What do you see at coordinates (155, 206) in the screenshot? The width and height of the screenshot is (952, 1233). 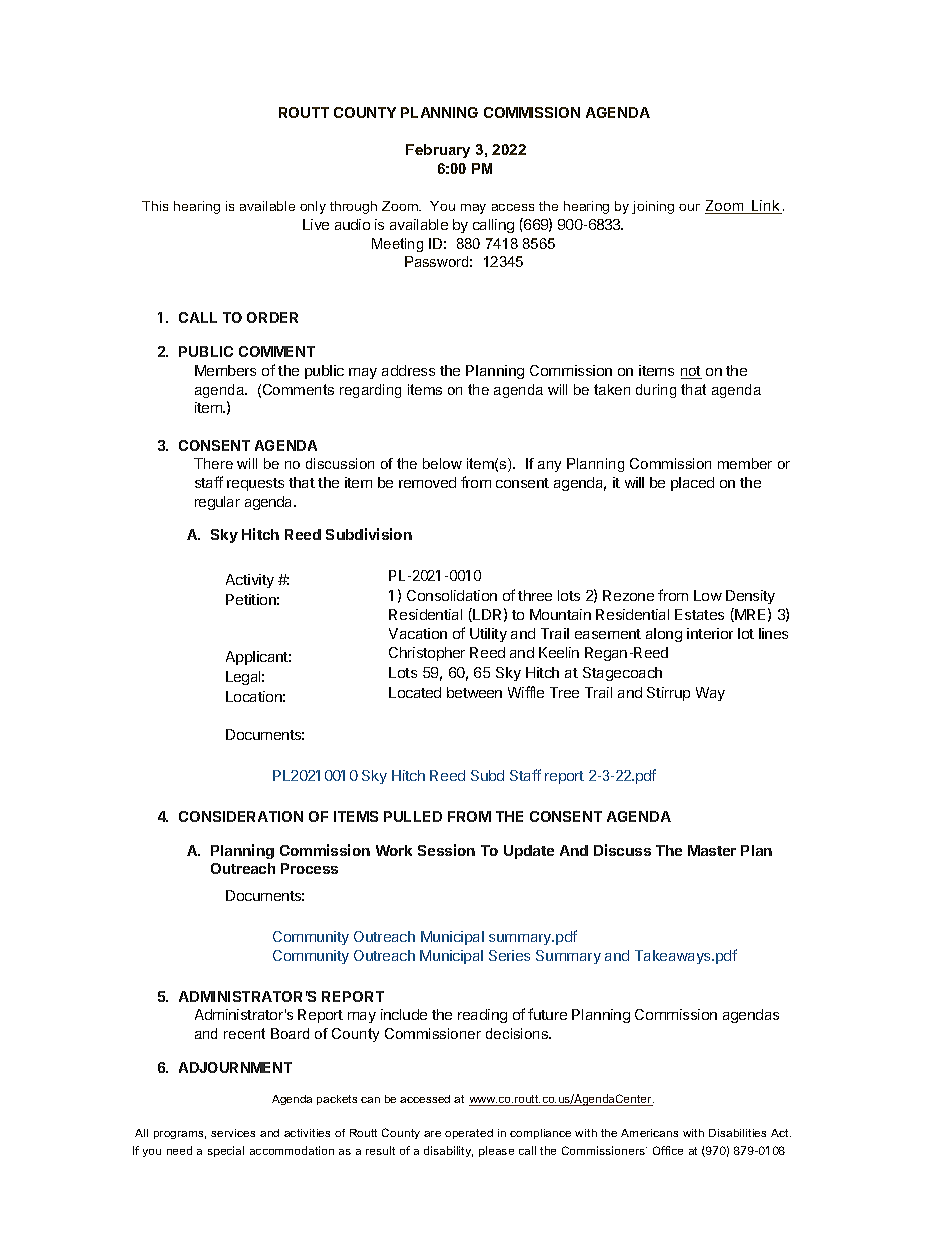 I see `This` at bounding box center [155, 206].
